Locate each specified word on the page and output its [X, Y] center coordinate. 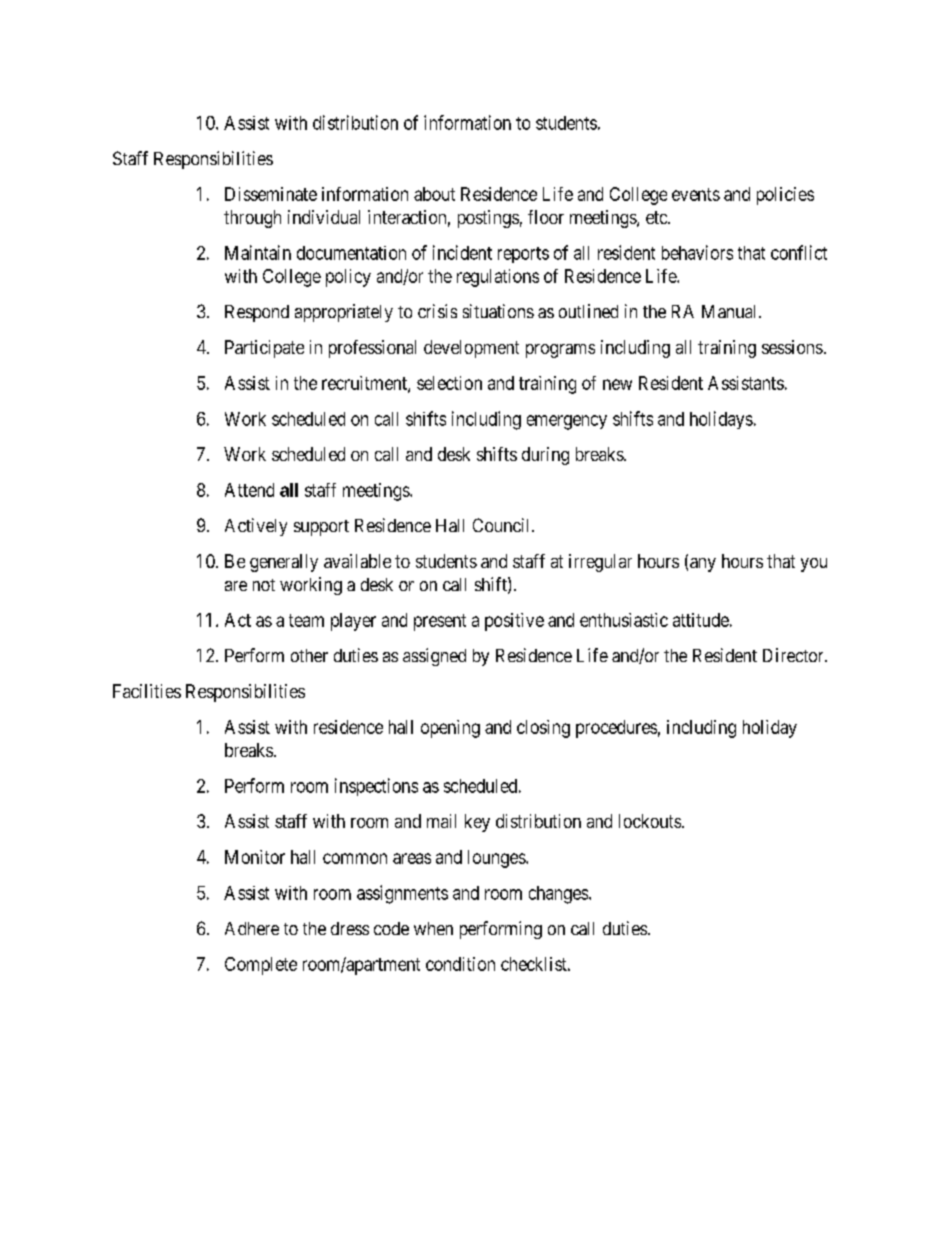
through [252, 219]
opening [450, 729]
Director [794, 655]
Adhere [252, 928]
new [617, 384]
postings [488, 219]
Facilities [147, 691]
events [696, 194]
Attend [249, 490]
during [545, 456]
